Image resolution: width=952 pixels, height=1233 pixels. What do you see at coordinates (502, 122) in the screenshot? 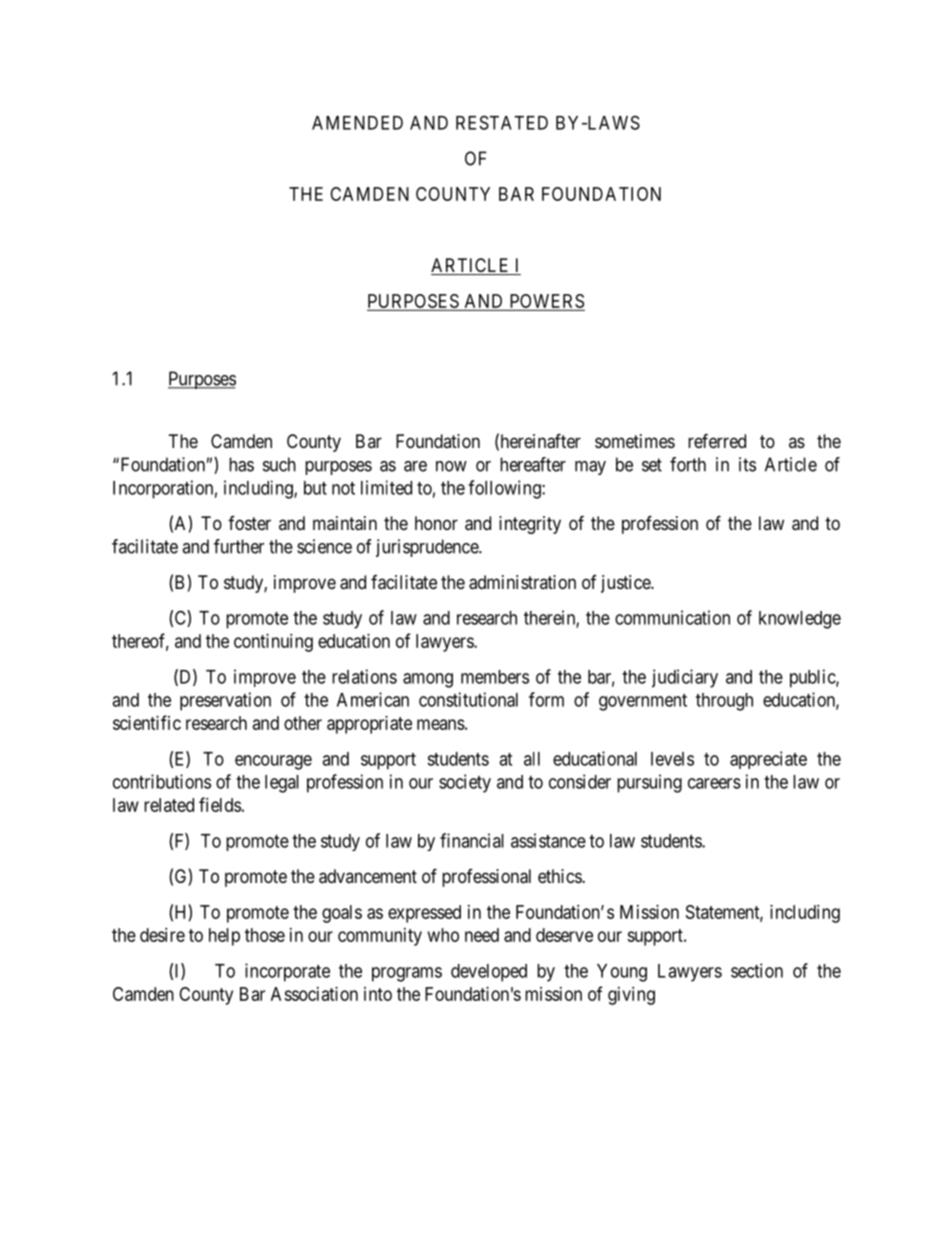
I see `RESTATED` at bounding box center [502, 122].
